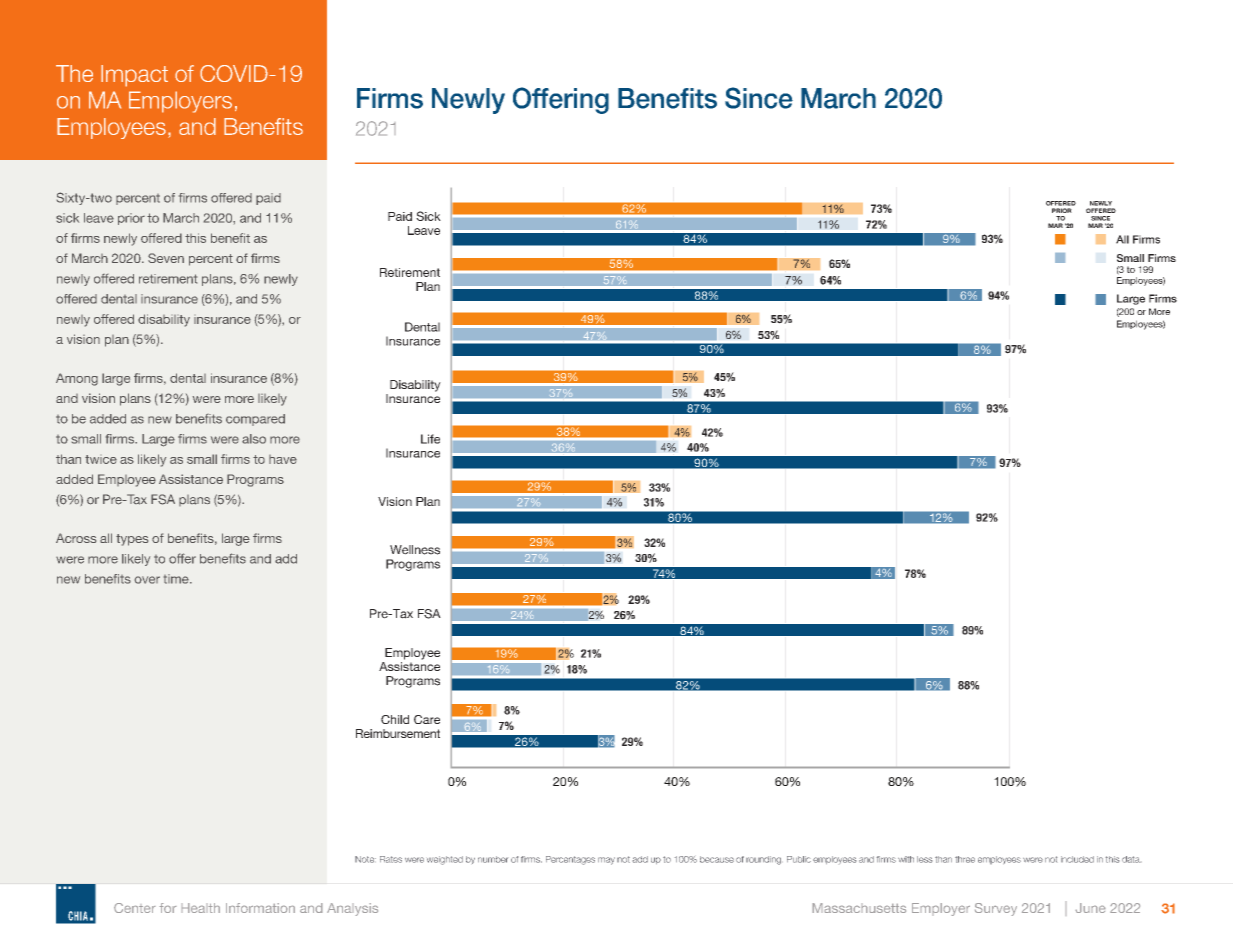  I want to click on may, so click(606, 861).
